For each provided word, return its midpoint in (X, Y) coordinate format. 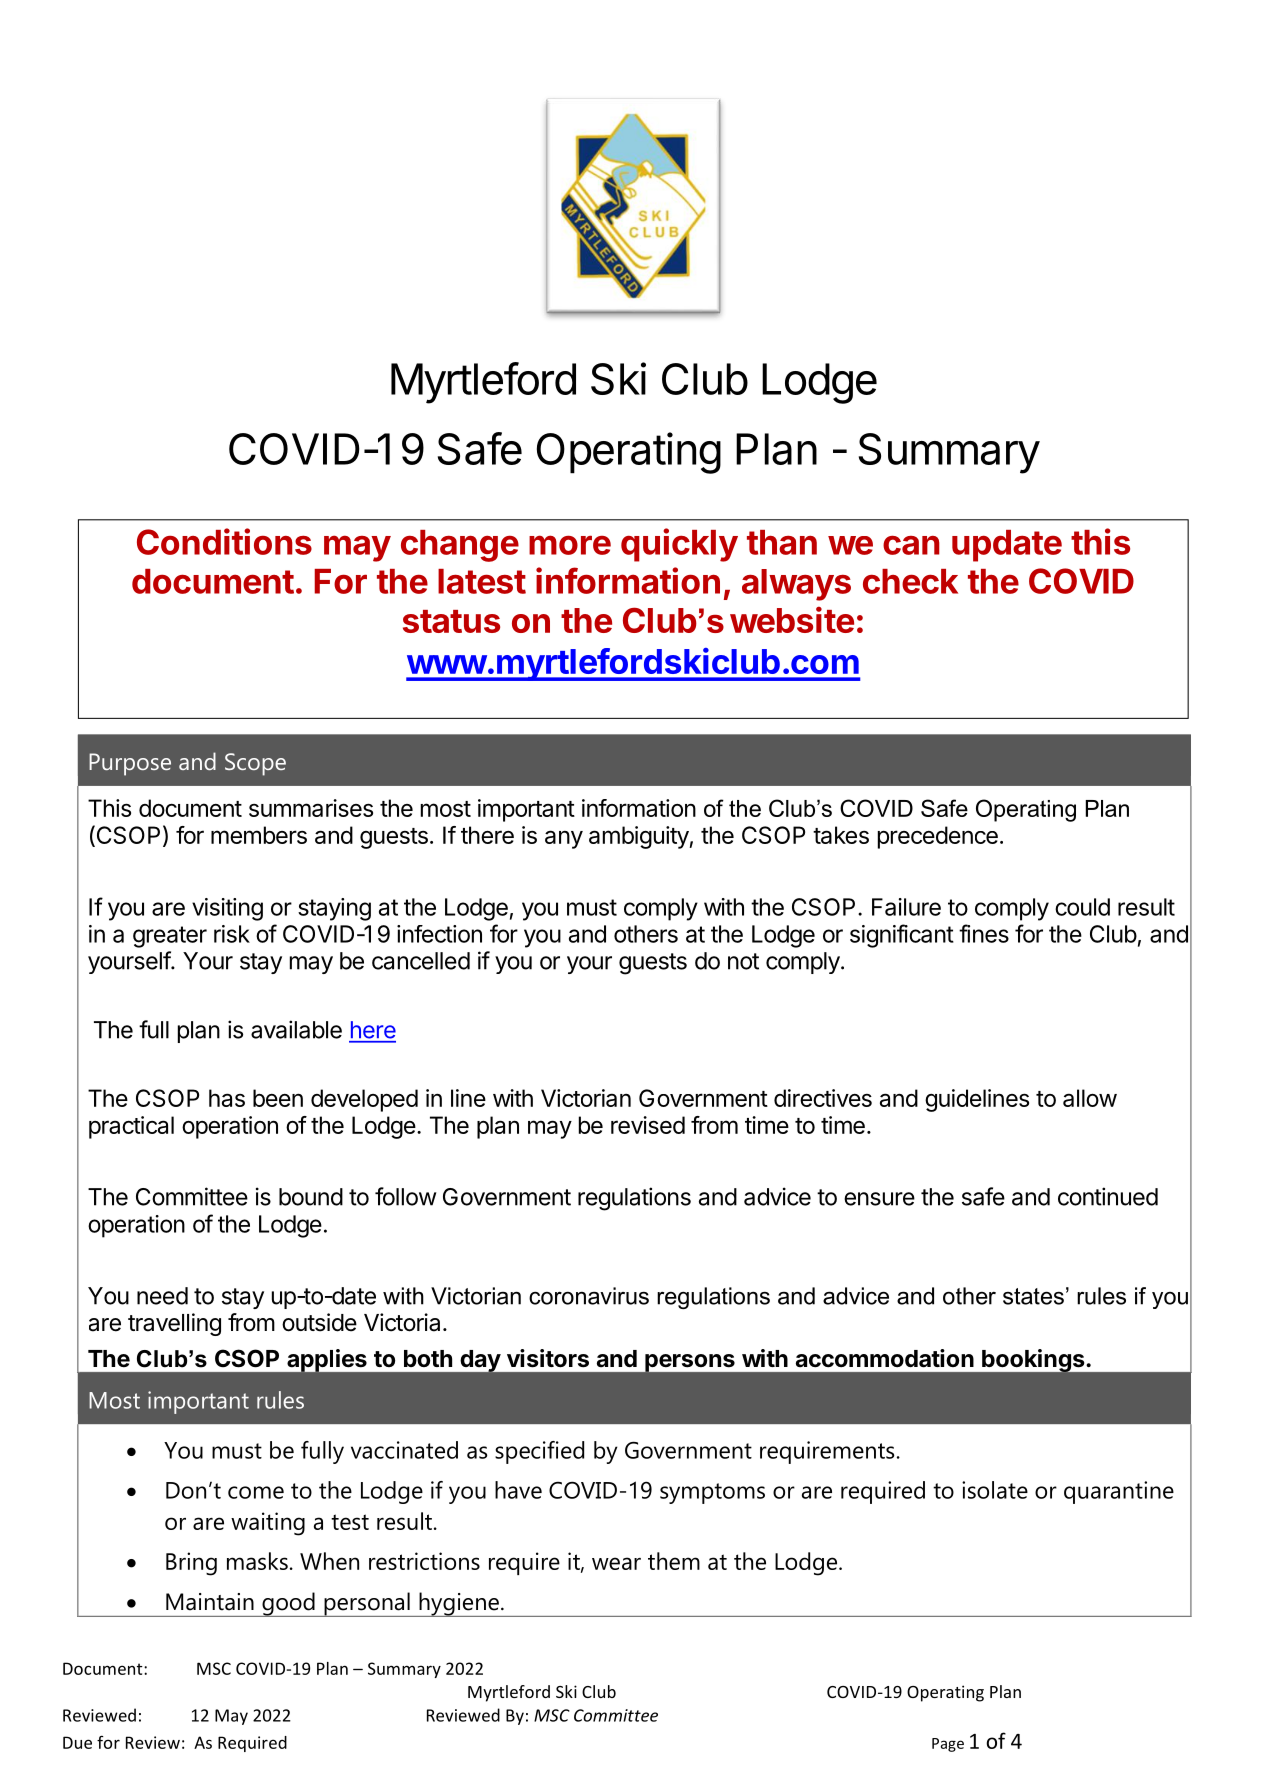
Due (77, 1742)
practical (131, 1127)
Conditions (224, 541)
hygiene (459, 1604)
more (570, 545)
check (910, 581)
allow (1090, 1098)
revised (648, 1125)
